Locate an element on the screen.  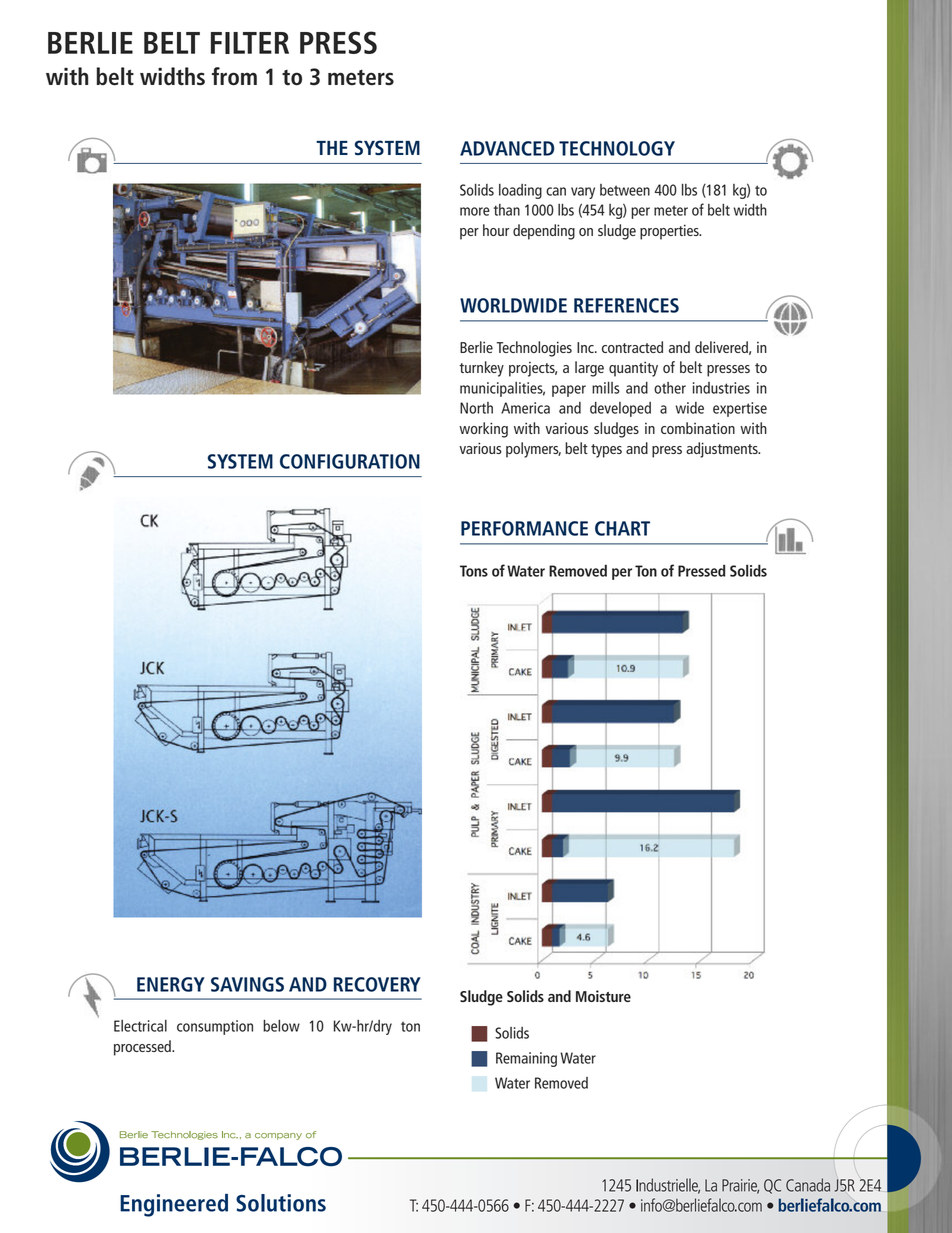
Tons is located at coordinates (474, 571).
